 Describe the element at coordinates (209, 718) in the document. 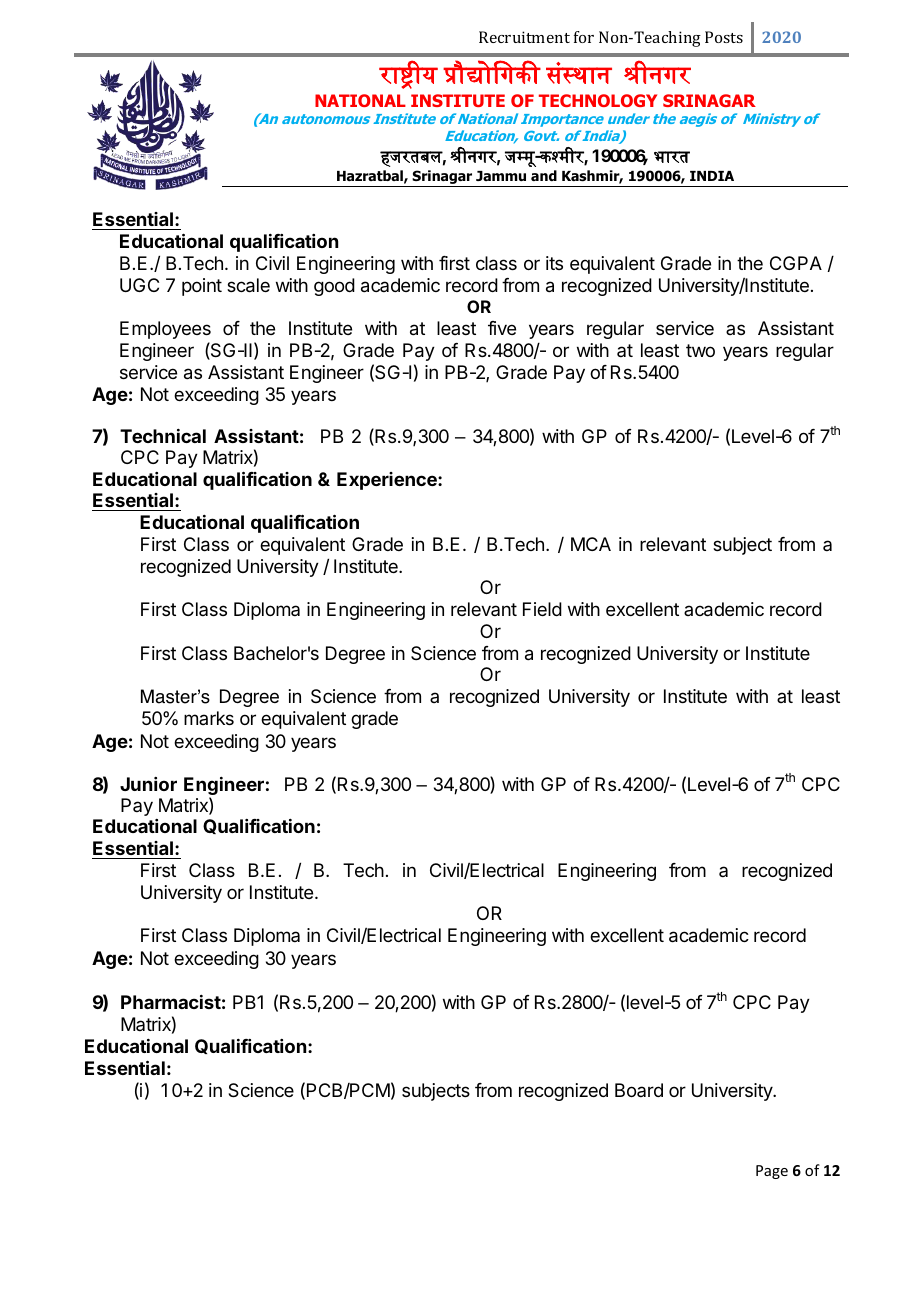

I see `marks` at that location.
